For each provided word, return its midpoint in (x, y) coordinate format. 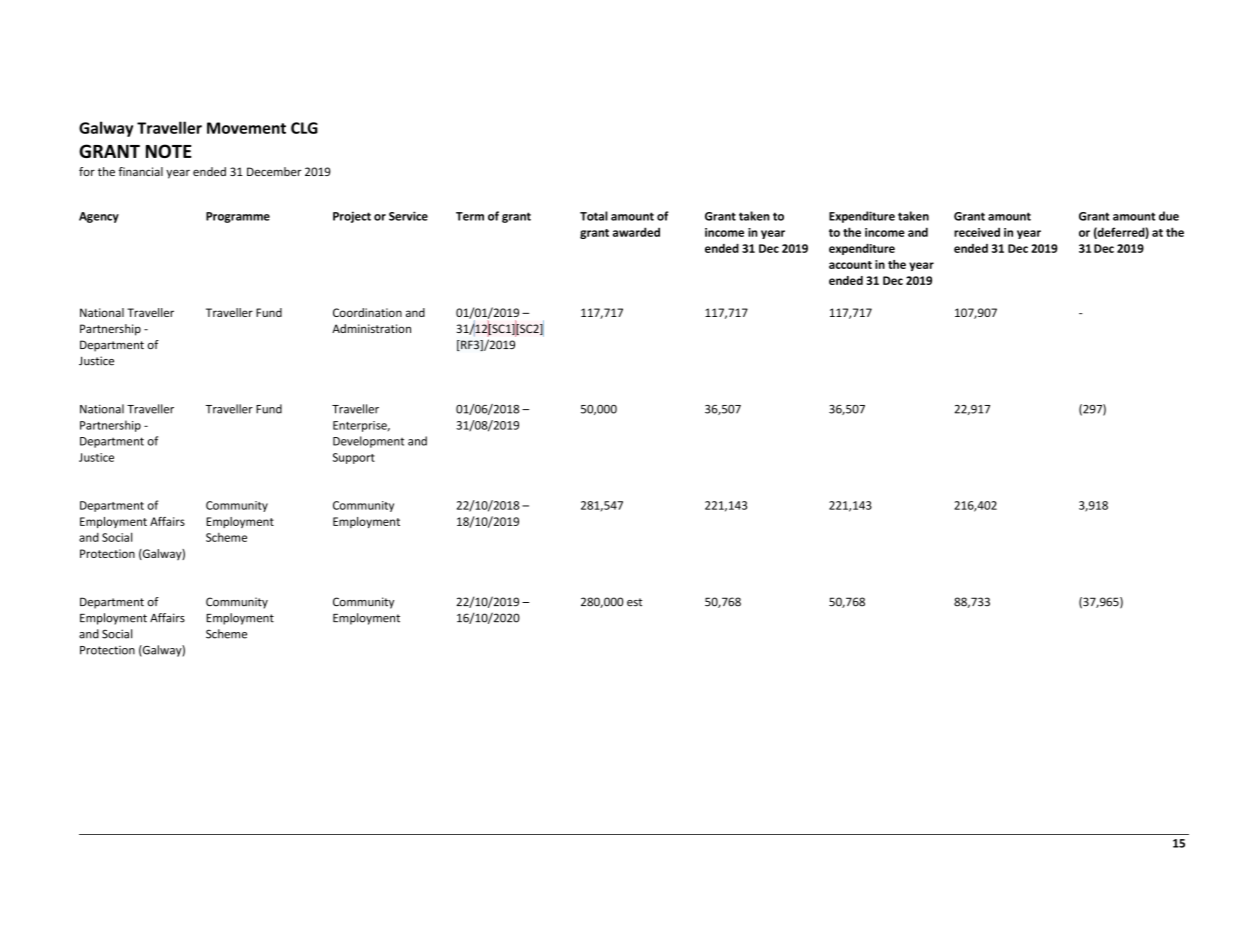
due (1169, 216)
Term (470, 216)
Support (354, 458)
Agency (99, 217)
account (850, 265)
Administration (371, 328)
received (977, 232)
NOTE (169, 151)
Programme (238, 217)
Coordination (367, 312)
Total (594, 216)
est (634, 602)
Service (408, 216)
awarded (636, 232)
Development (368, 442)
